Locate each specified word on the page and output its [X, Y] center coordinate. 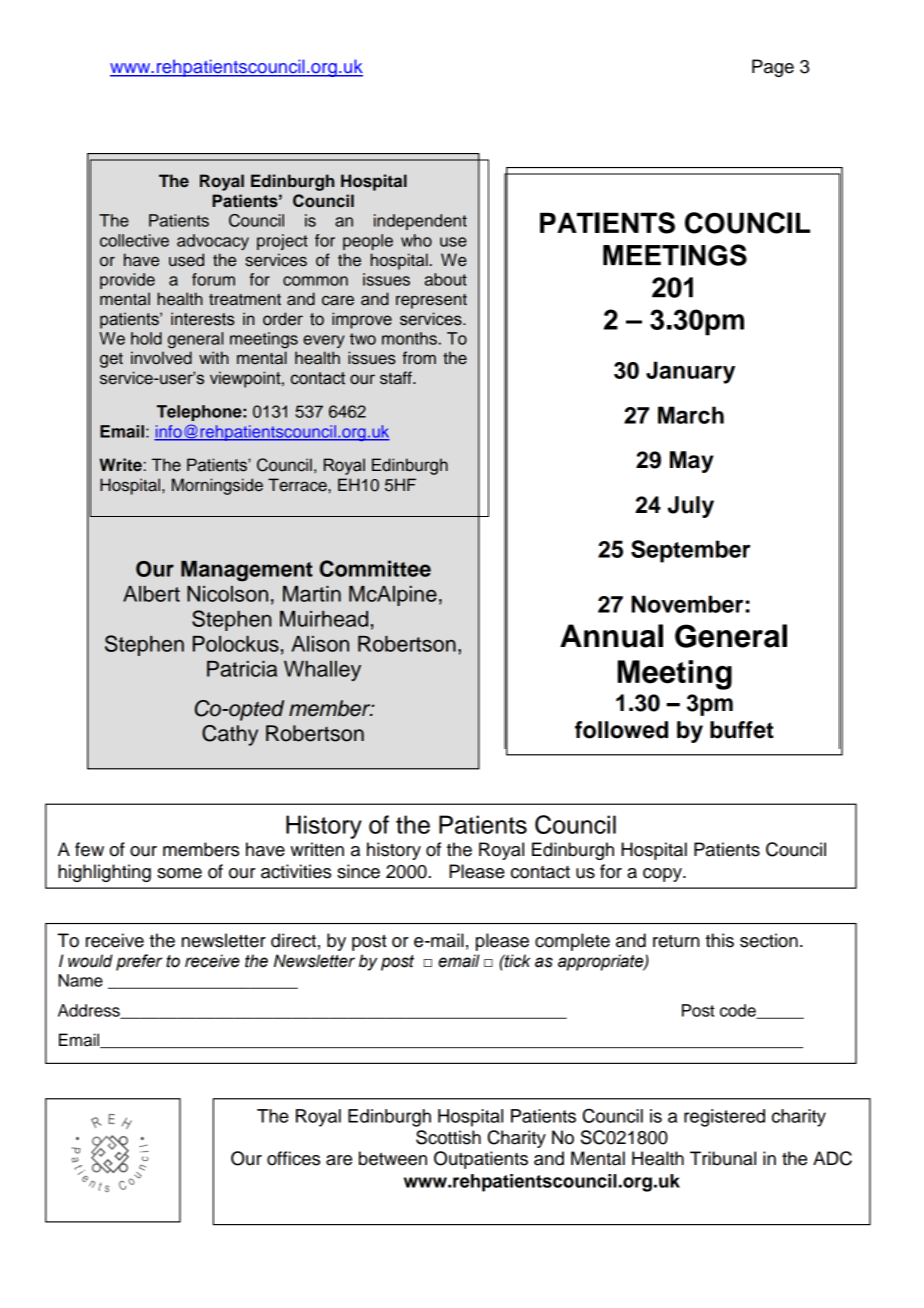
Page [773, 68]
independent [420, 222]
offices [293, 1158]
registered [724, 1118]
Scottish [448, 1137]
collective [134, 240]
